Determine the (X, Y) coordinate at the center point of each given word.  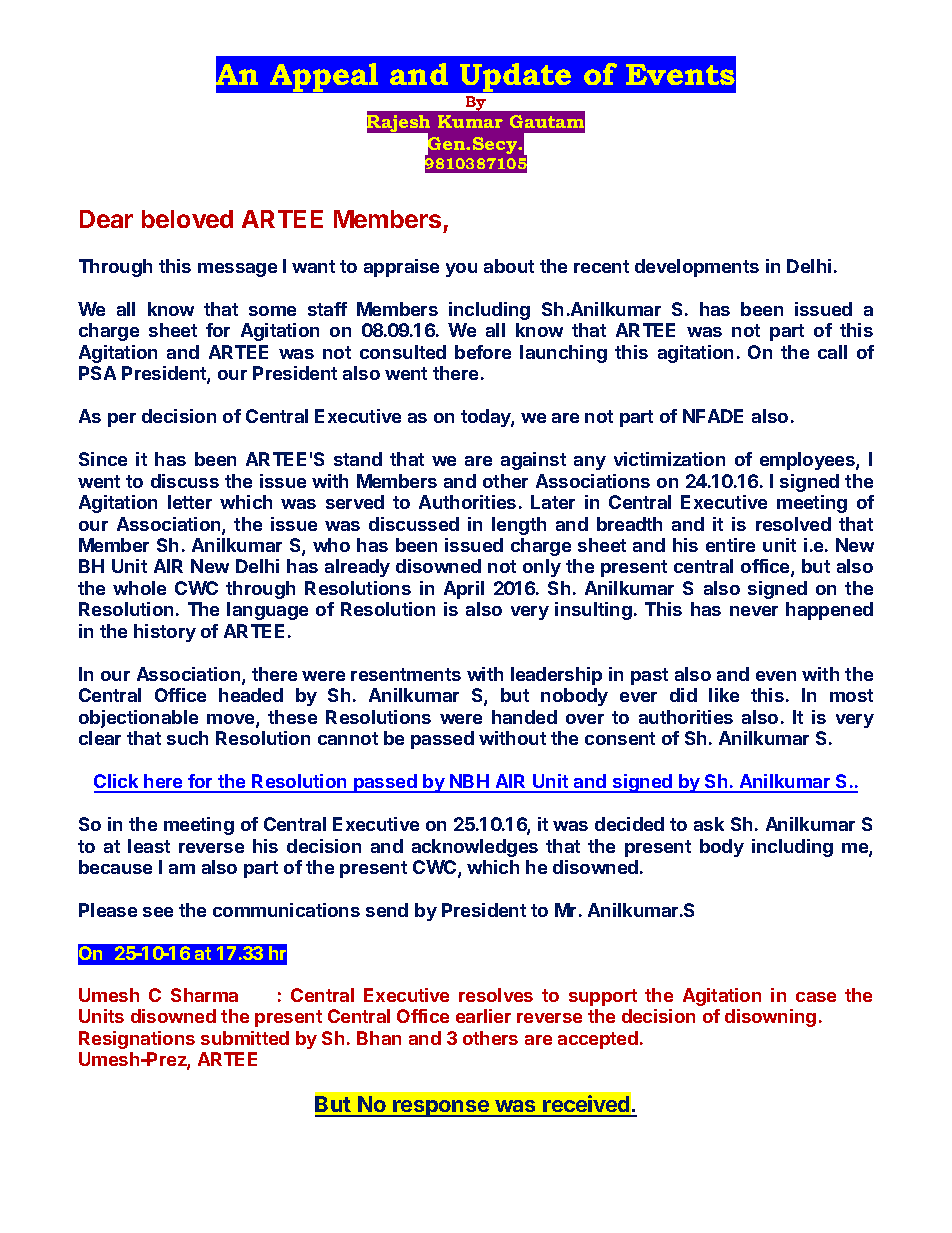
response (441, 1108)
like (724, 695)
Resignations (137, 1040)
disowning (770, 1018)
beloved (187, 219)
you (461, 270)
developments (697, 268)
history (165, 633)
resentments (406, 674)
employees (808, 461)
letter (190, 502)
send (387, 910)
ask (709, 824)
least (149, 846)
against (533, 461)
